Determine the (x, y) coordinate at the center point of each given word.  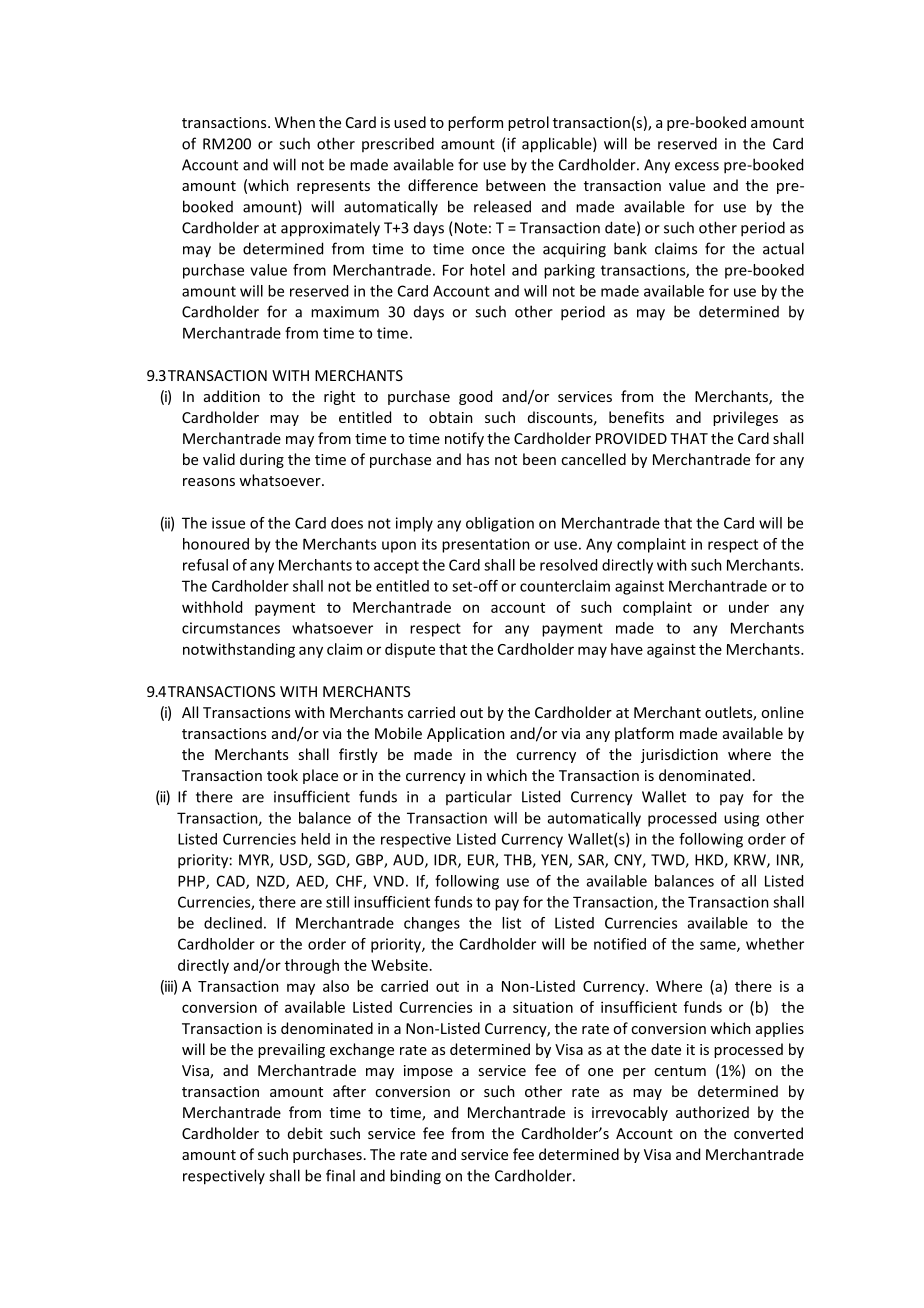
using (741, 819)
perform (475, 123)
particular (479, 797)
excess (697, 166)
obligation (500, 524)
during (262, 460)
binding (415, 1177)
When (295, 122)
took (282, 775)
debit (305, 1133)
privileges (745, 418)
